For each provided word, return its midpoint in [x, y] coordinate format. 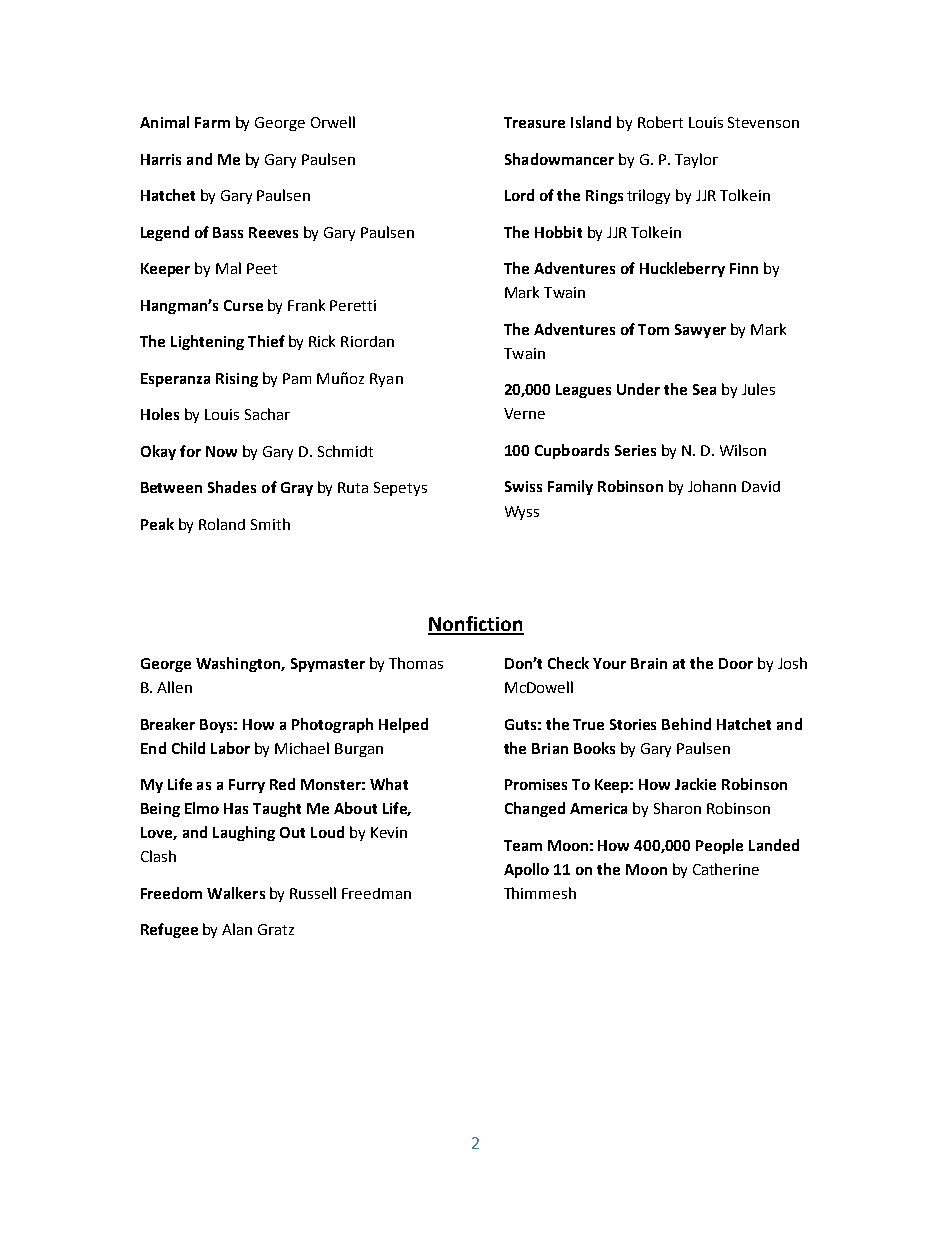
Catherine [726, 869]
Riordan [367, 341]
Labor [230, 748]
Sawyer [700, 331]
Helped [403, 725]
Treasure [534, 122]
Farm [212, 122]
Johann [712, 486]
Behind [686, 724]
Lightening [207, 342]
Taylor [696, 160]
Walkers [236, 893]
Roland [222, 524]
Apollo [526, 870]
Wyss [522, 513]
